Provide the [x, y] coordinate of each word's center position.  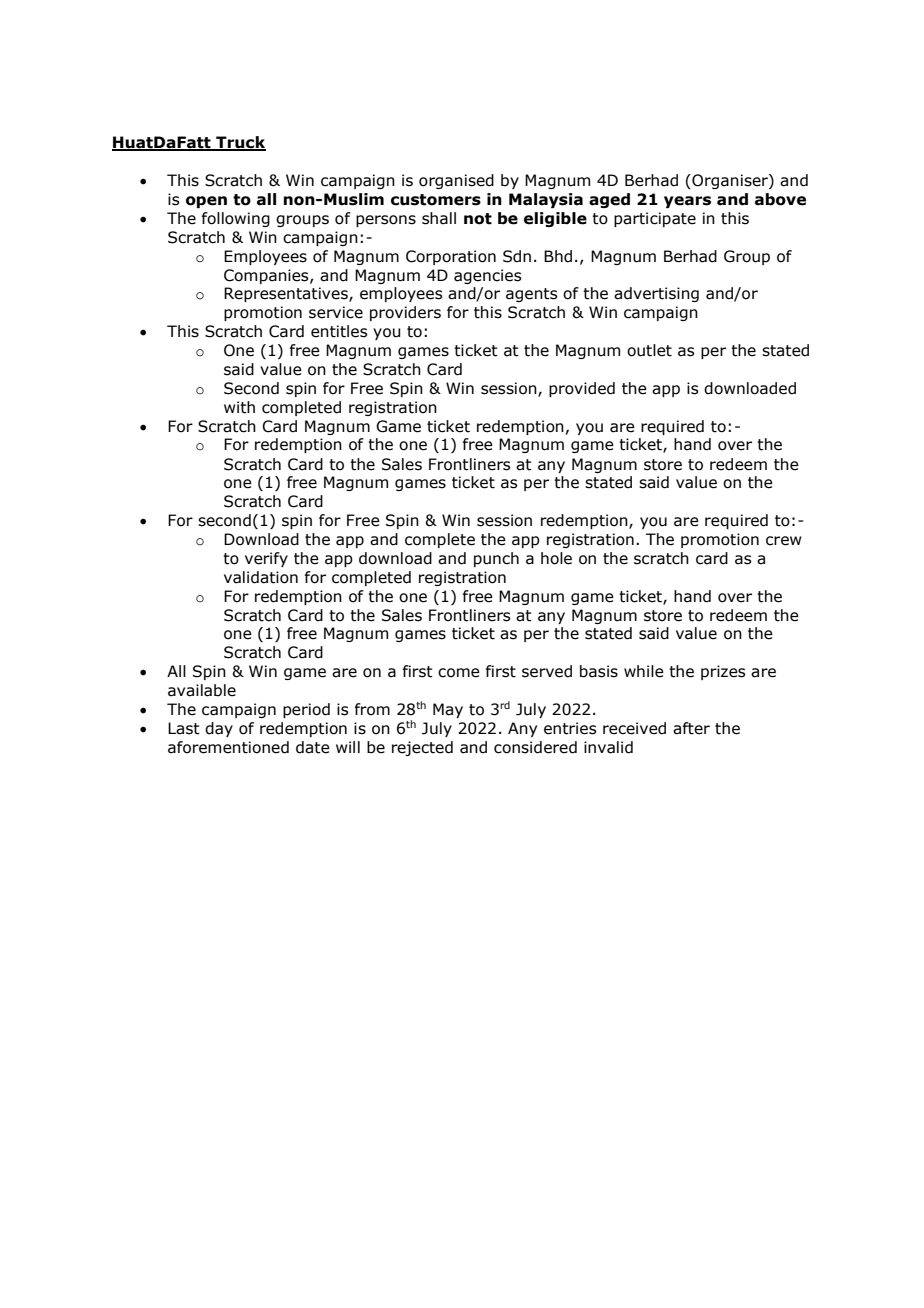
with [239, 407]
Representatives [287, 294]
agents [531, 295]
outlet [649, 350]
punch [496, 559]
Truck [240, 143]
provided [582, 389]
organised [456, 181]
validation [261, 577]
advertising [656, 294]
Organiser [730, 181]
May [448, 710]
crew [784, 541]
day [219, 729]
